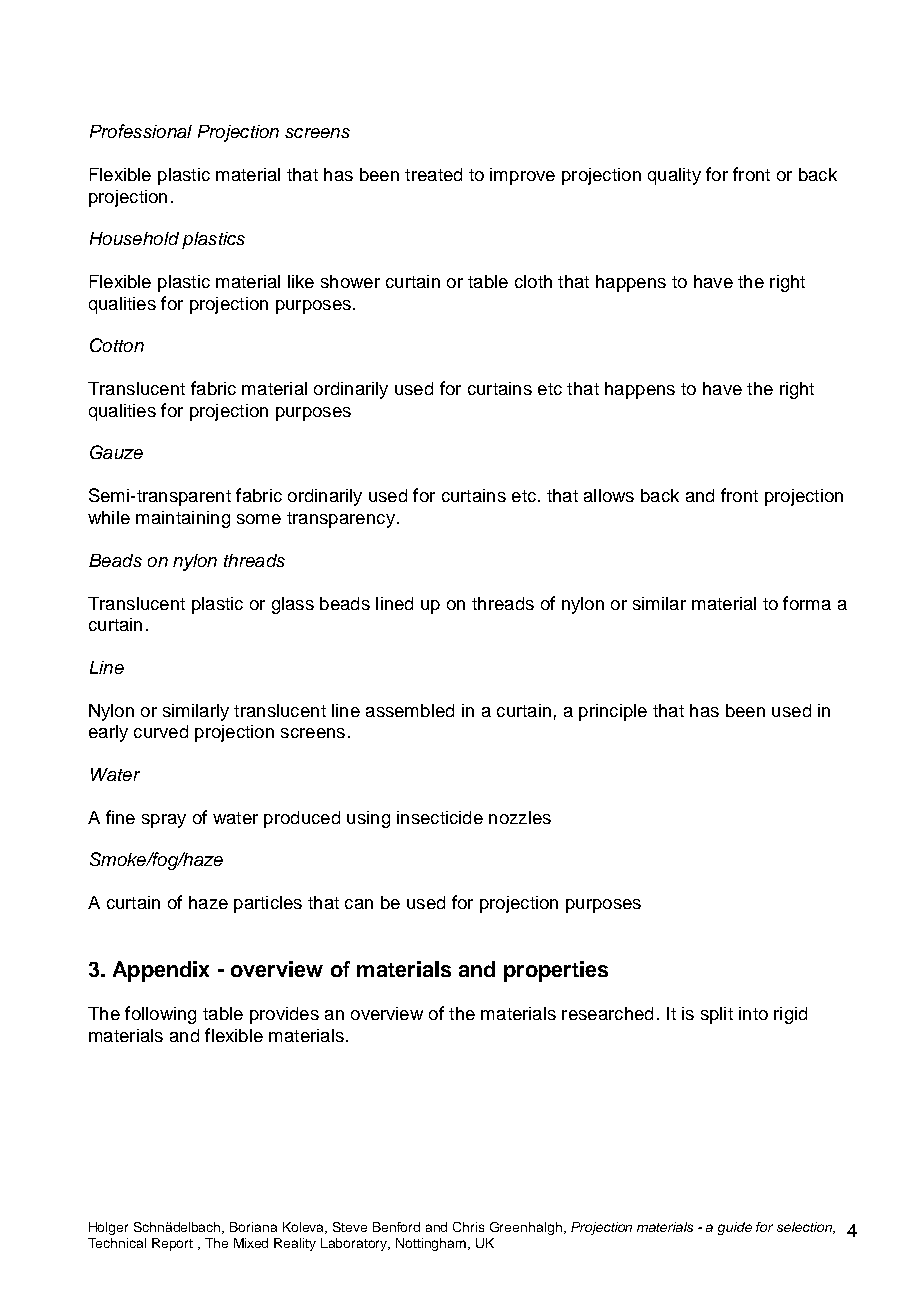  Describe the element at coordinates (468, 1227) in the screenshot. I see `Chris` at that location.
